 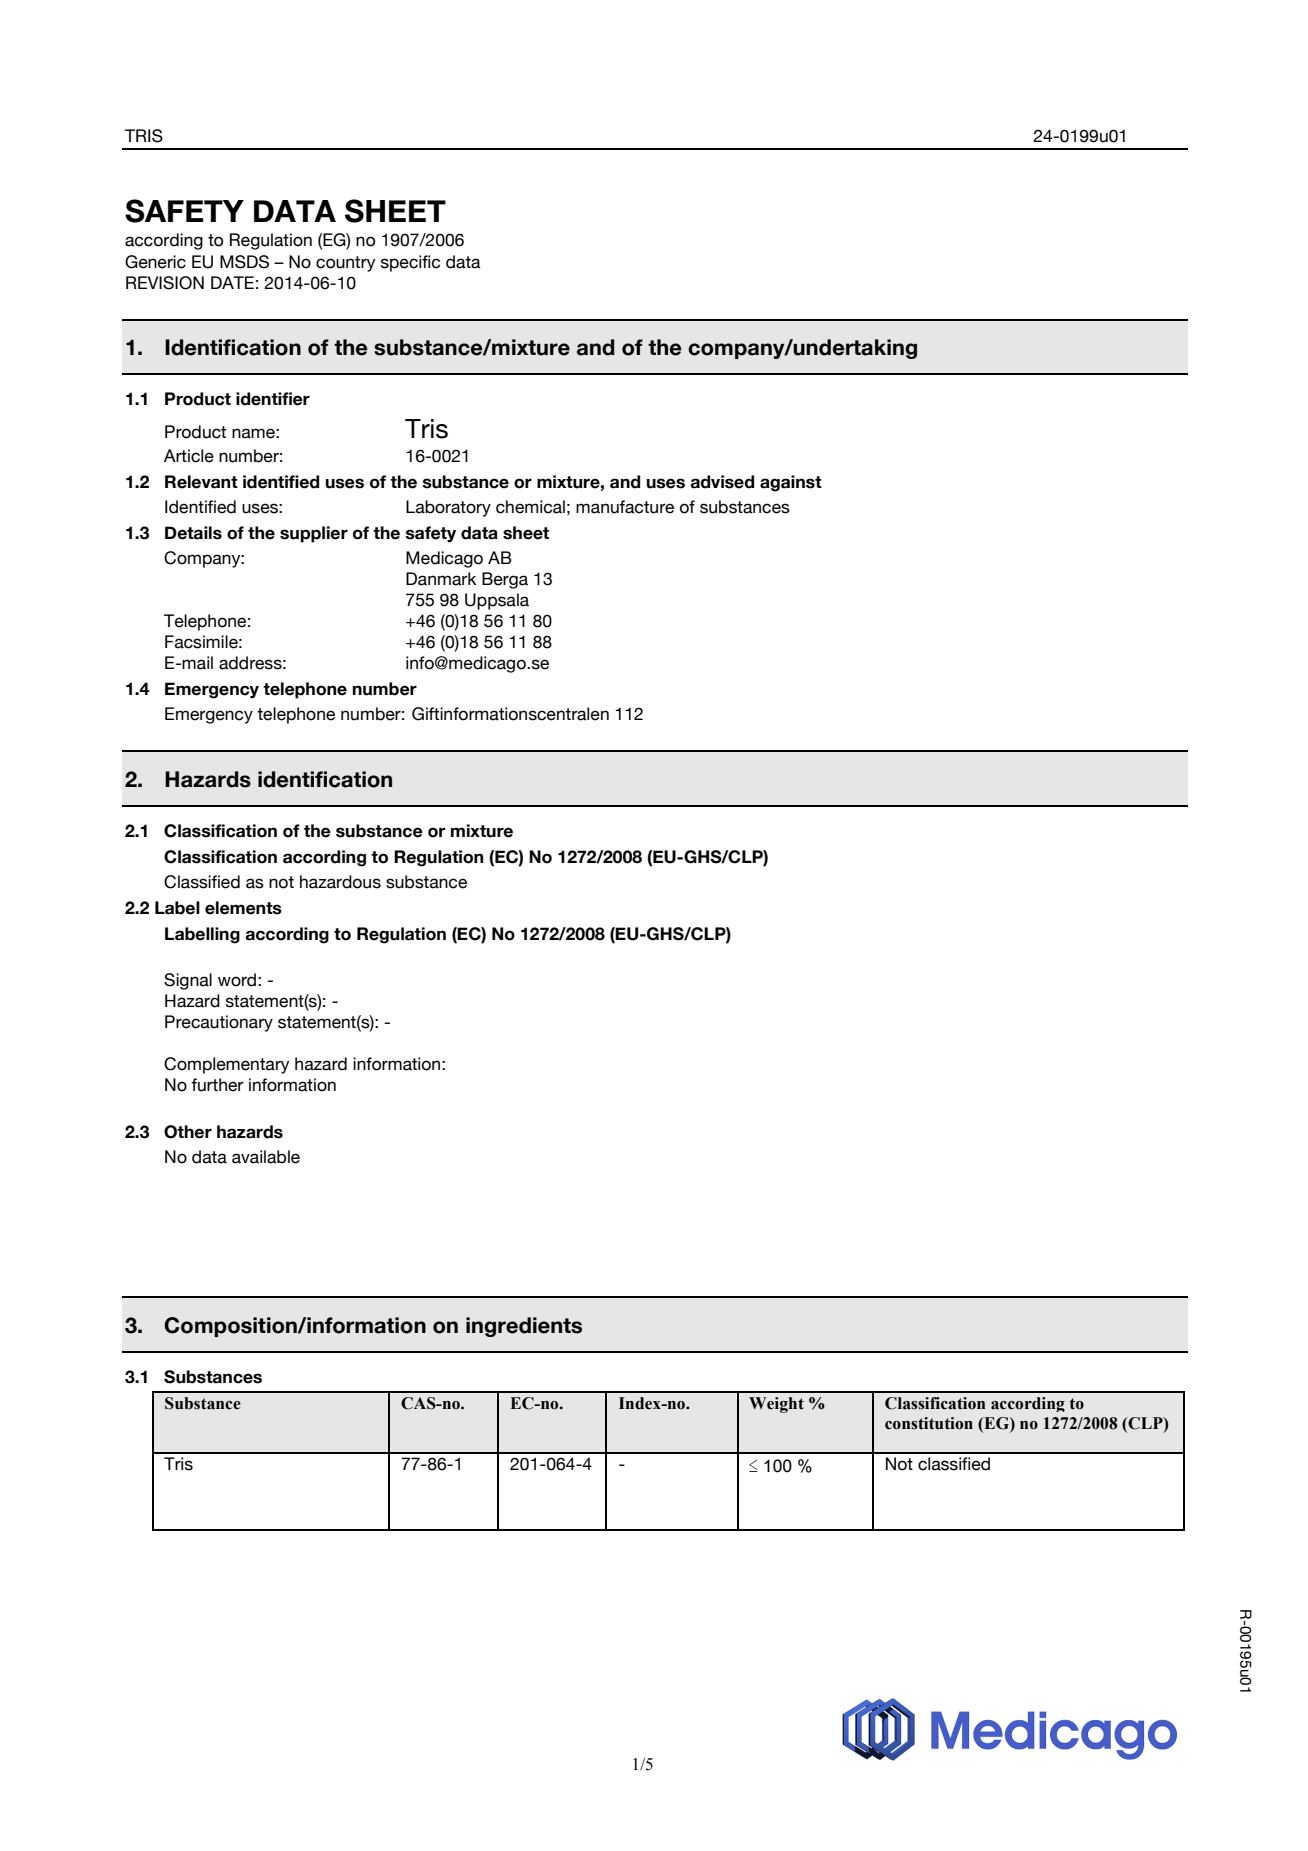 What do you see at coordinates (524, 1327) in the screenshot?
I see `ingredients` at bounding box center [524, 1327].
